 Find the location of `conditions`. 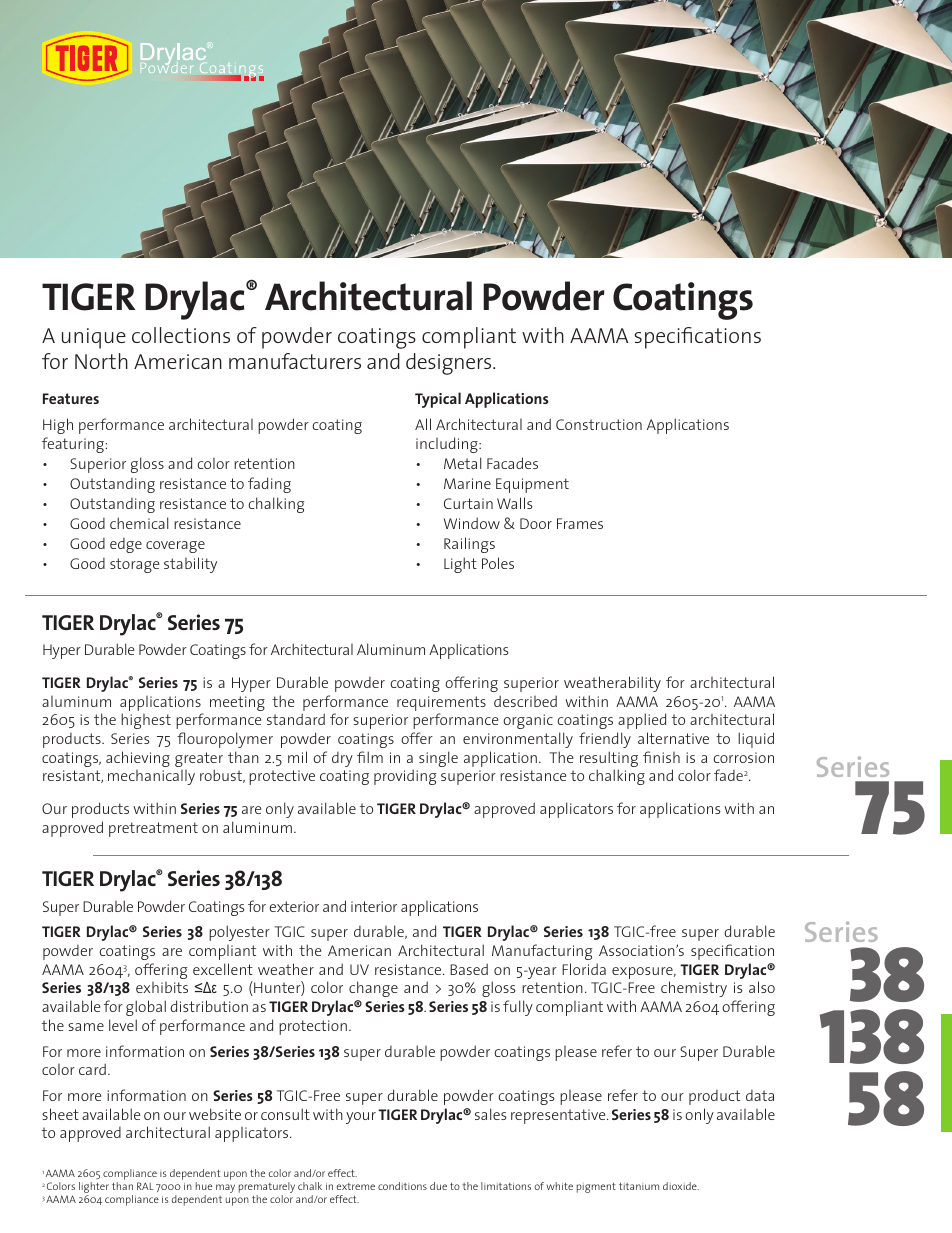

conditions is located at coordinates (402, 1186).
